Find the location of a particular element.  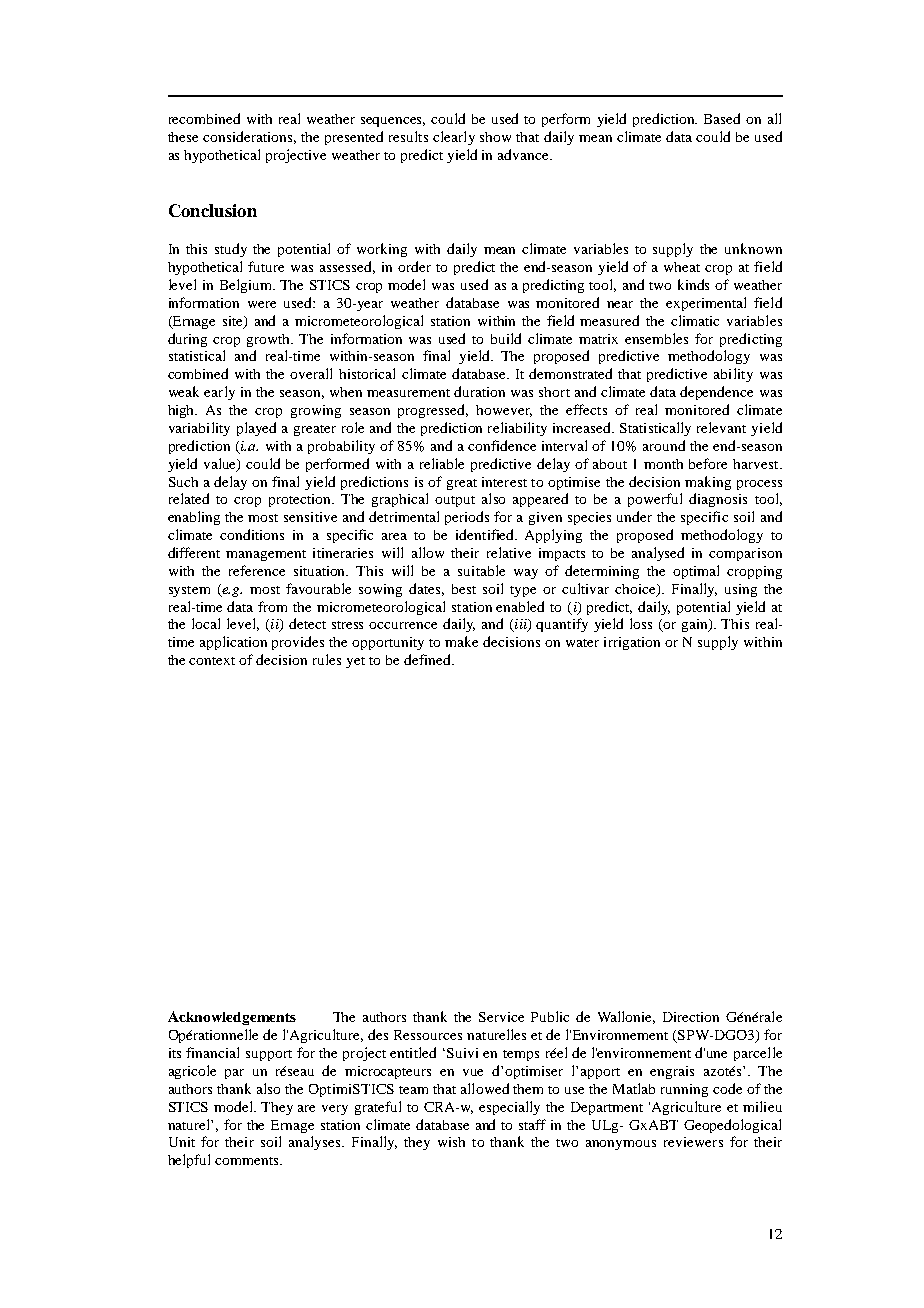

these is located at coordinates (183, 137).
